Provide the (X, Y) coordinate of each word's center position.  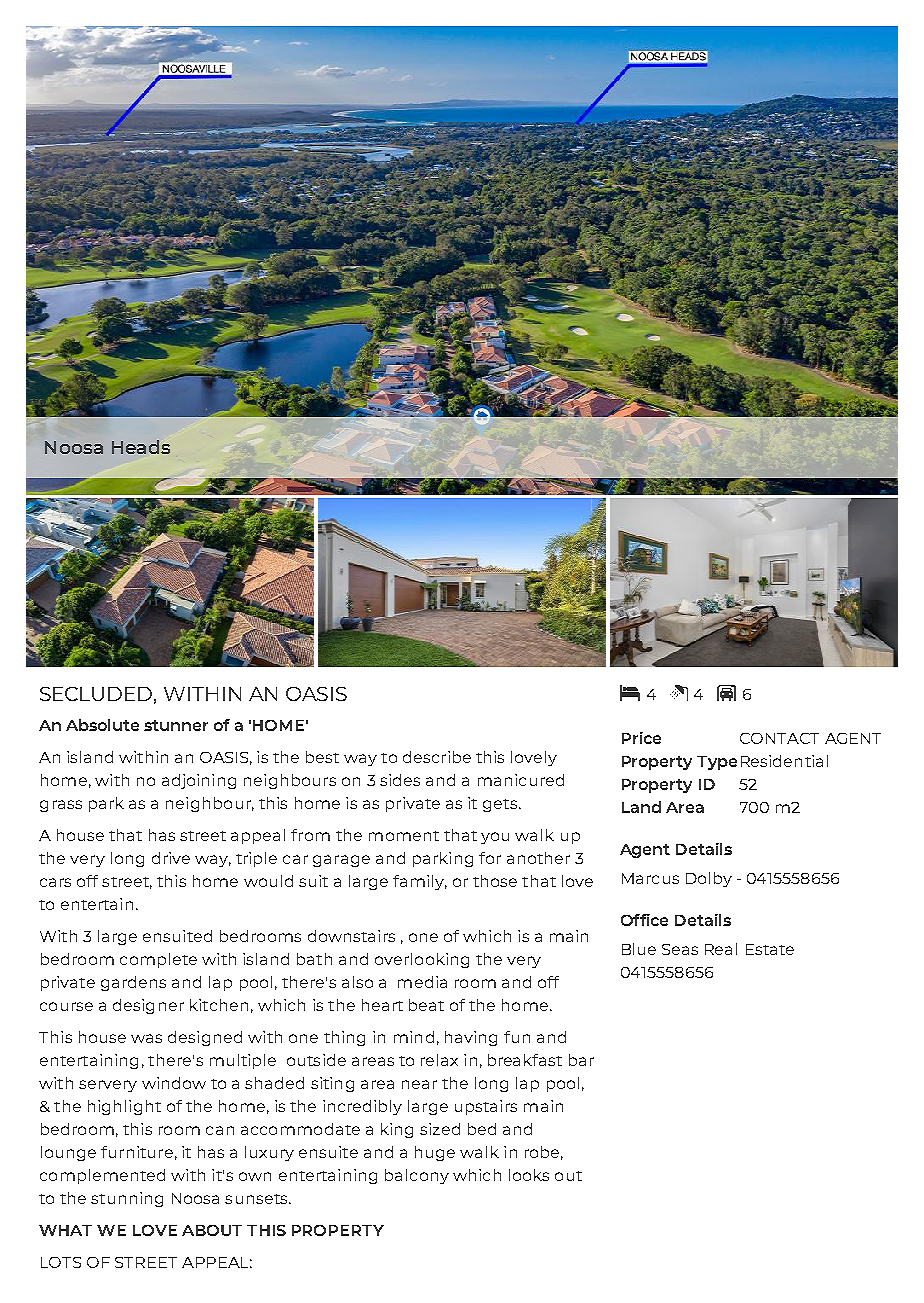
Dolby (709, 879)
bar (581, 1060)
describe (437, 757)
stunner (176, 725)
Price (641, 738)
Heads (141, 447)
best (322, 757)
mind (414, 1037)
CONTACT (779, 738)
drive (171, 858)
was (146, 1038)
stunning (127, 1199)
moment (404, 836)
